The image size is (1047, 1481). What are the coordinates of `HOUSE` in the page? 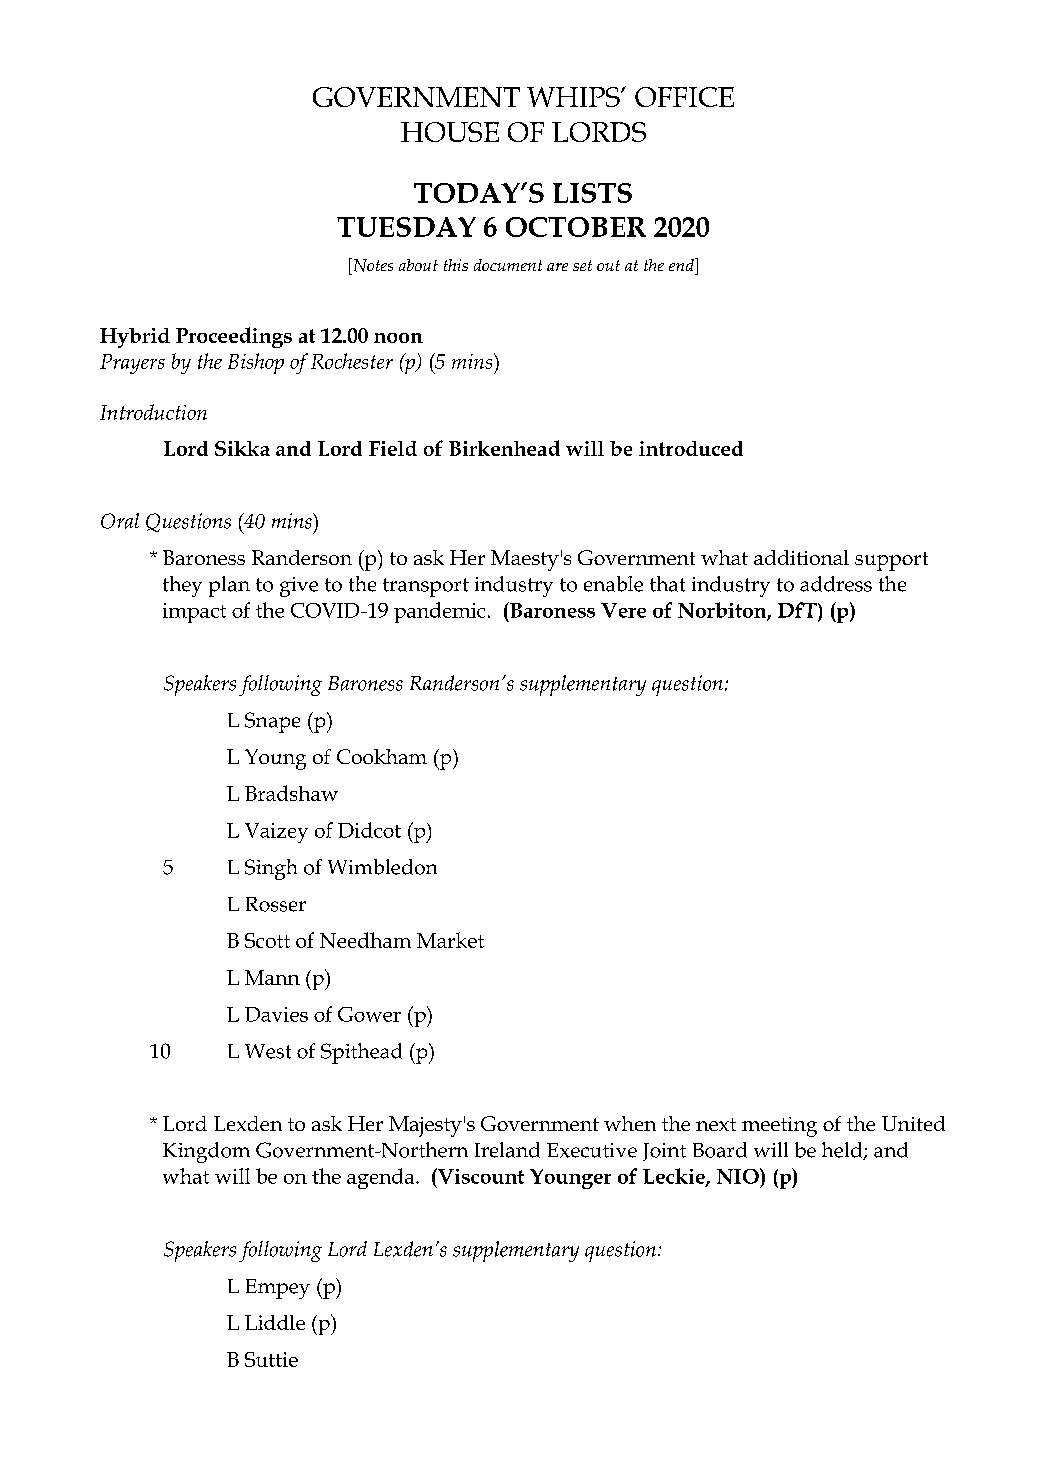 It's located at (450, 132).
